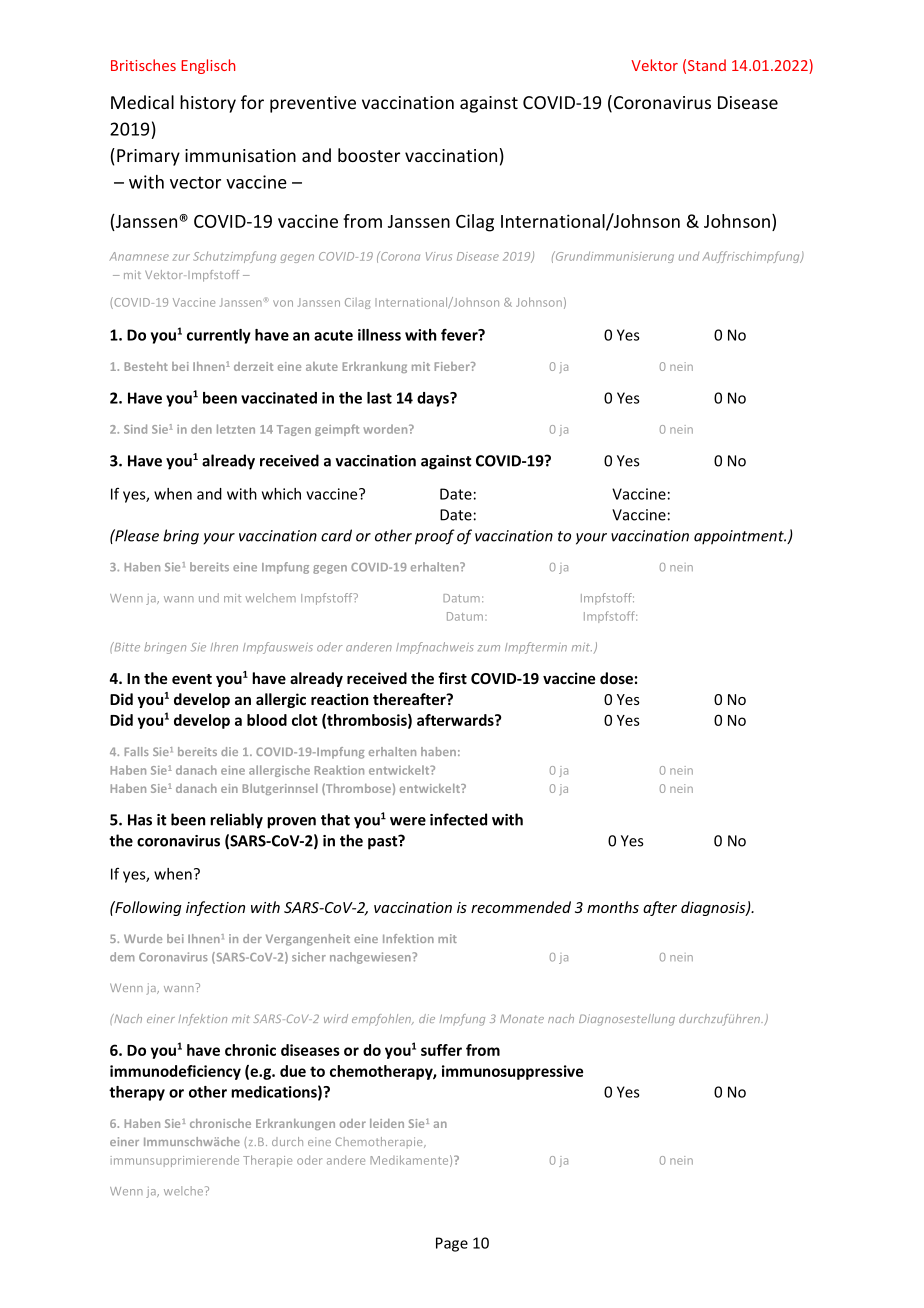 The image size is (924, 1308). I want to click on immunodeficiency, so click(175, 1072).
